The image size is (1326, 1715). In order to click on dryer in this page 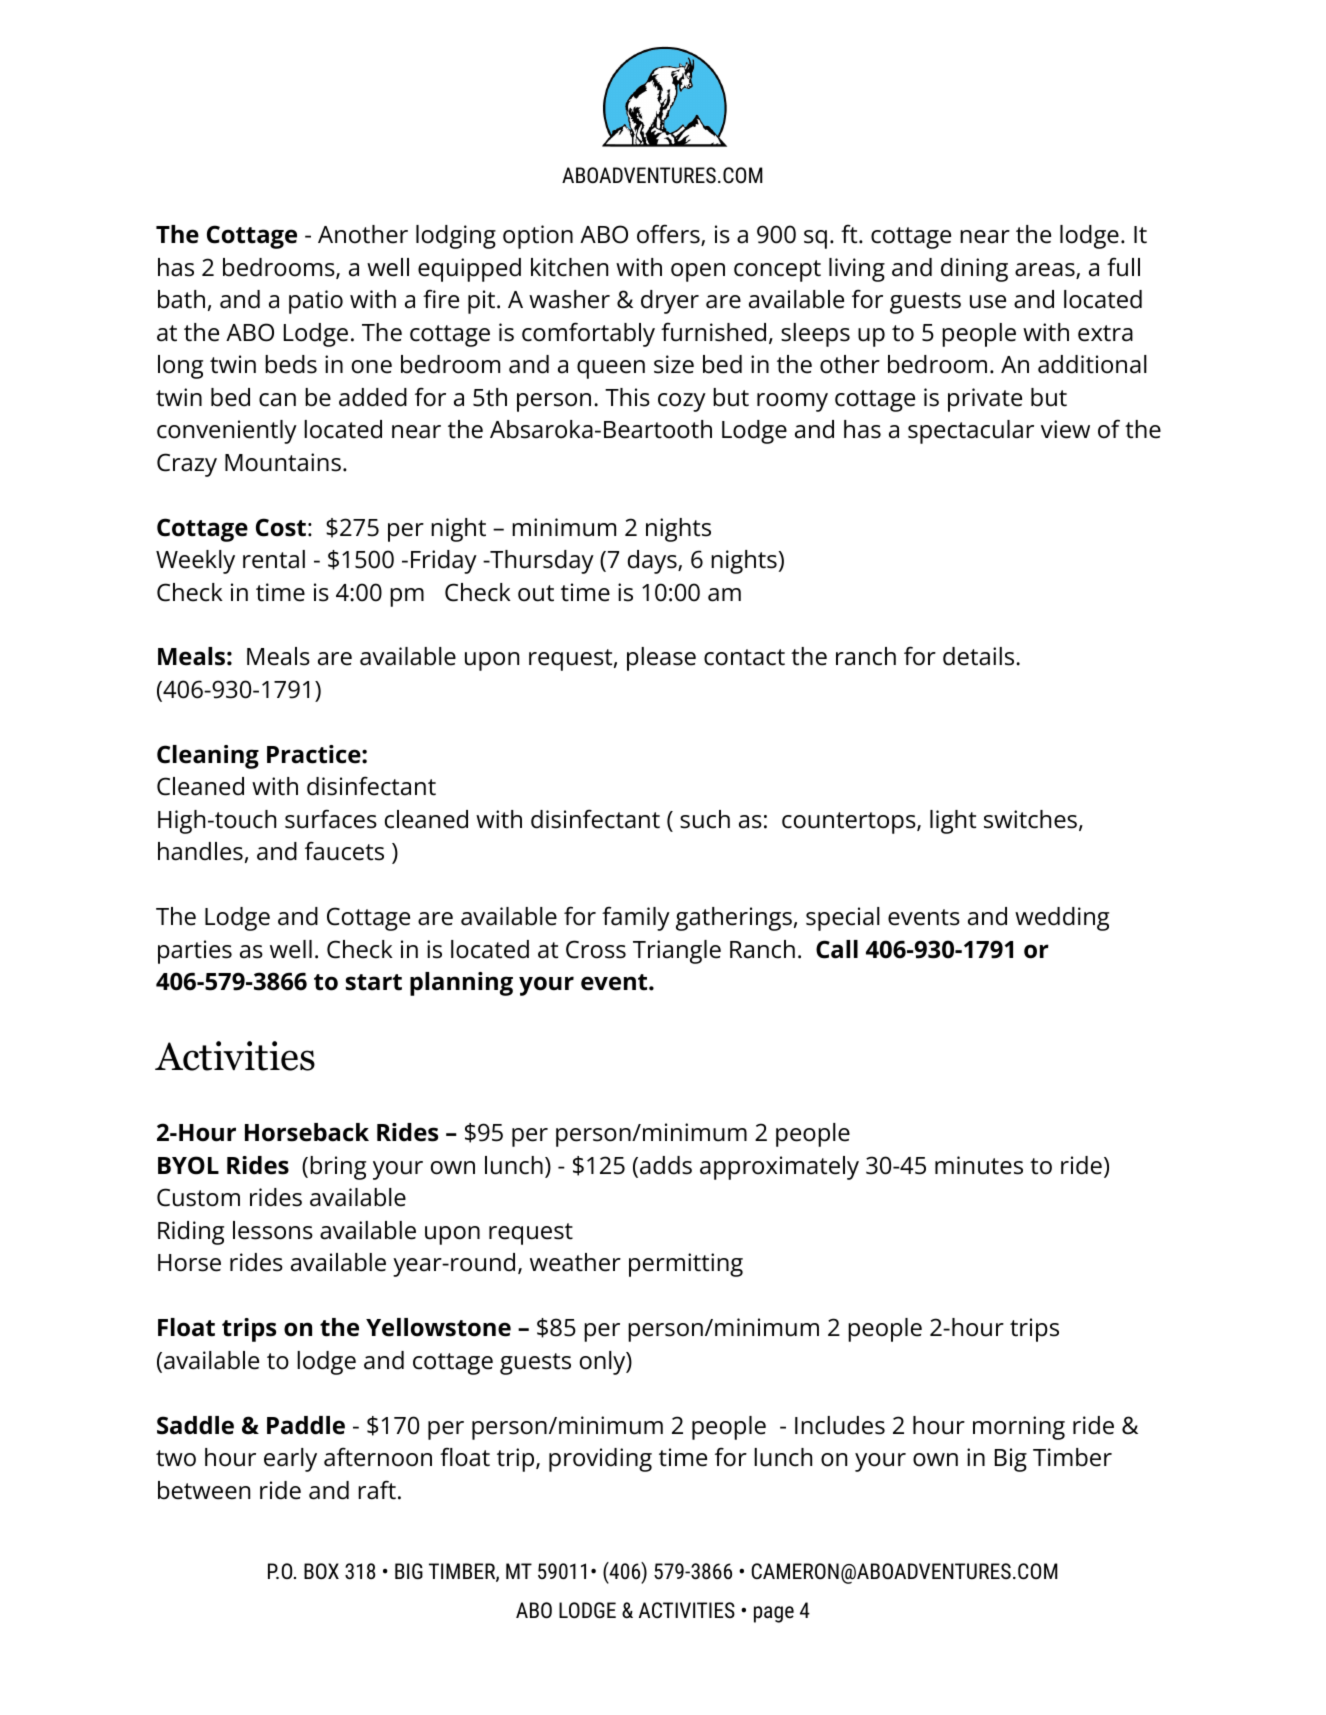, I will do `click(670, 302)`.
